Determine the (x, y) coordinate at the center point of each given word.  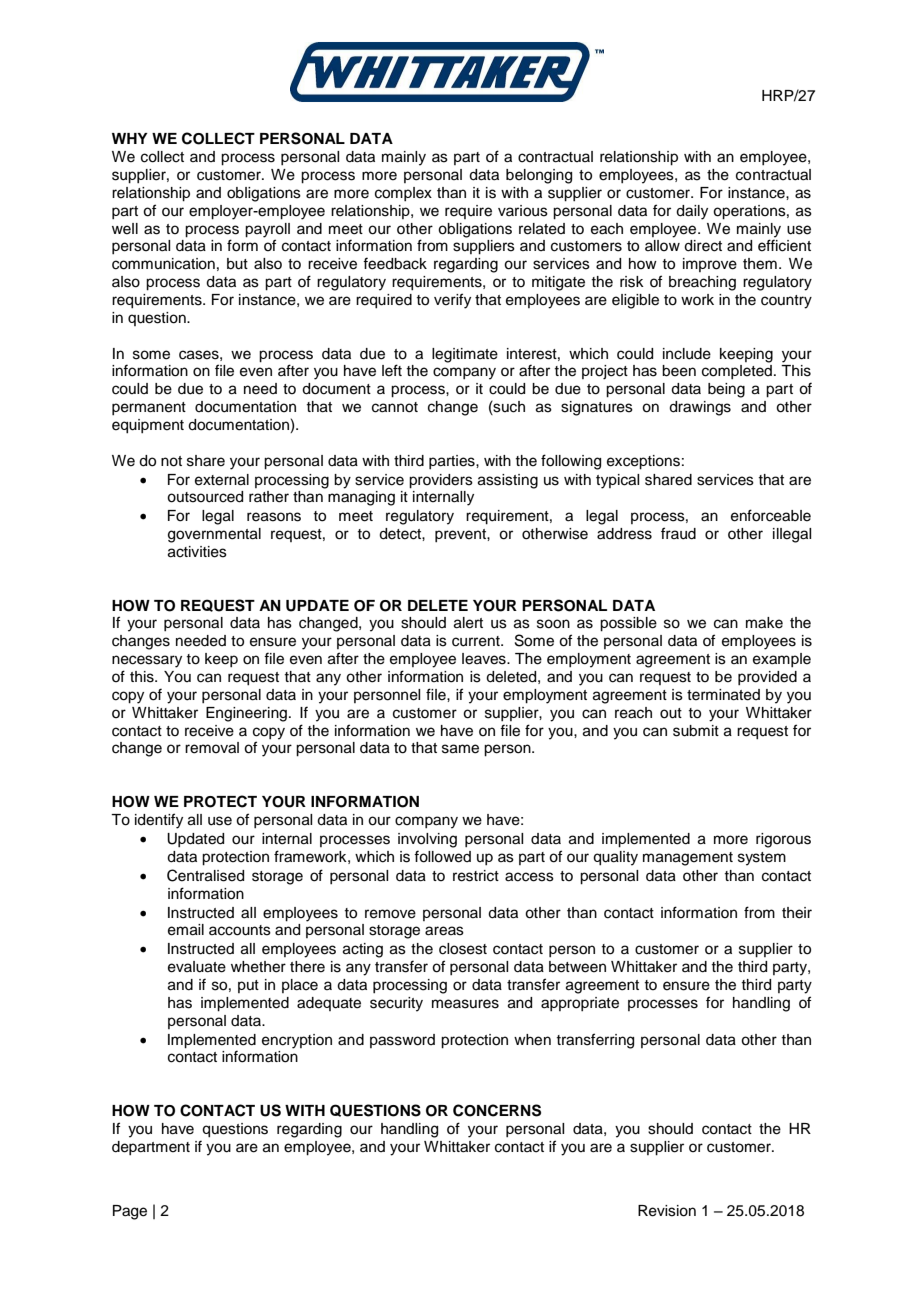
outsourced (205, 497)
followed (442, 856)
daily (692, 212)
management (688, 859)
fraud (678, 533)
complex (403, 194)
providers (441, 481)
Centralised (205, 875)
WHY (130, 138)
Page (130, 1212)
